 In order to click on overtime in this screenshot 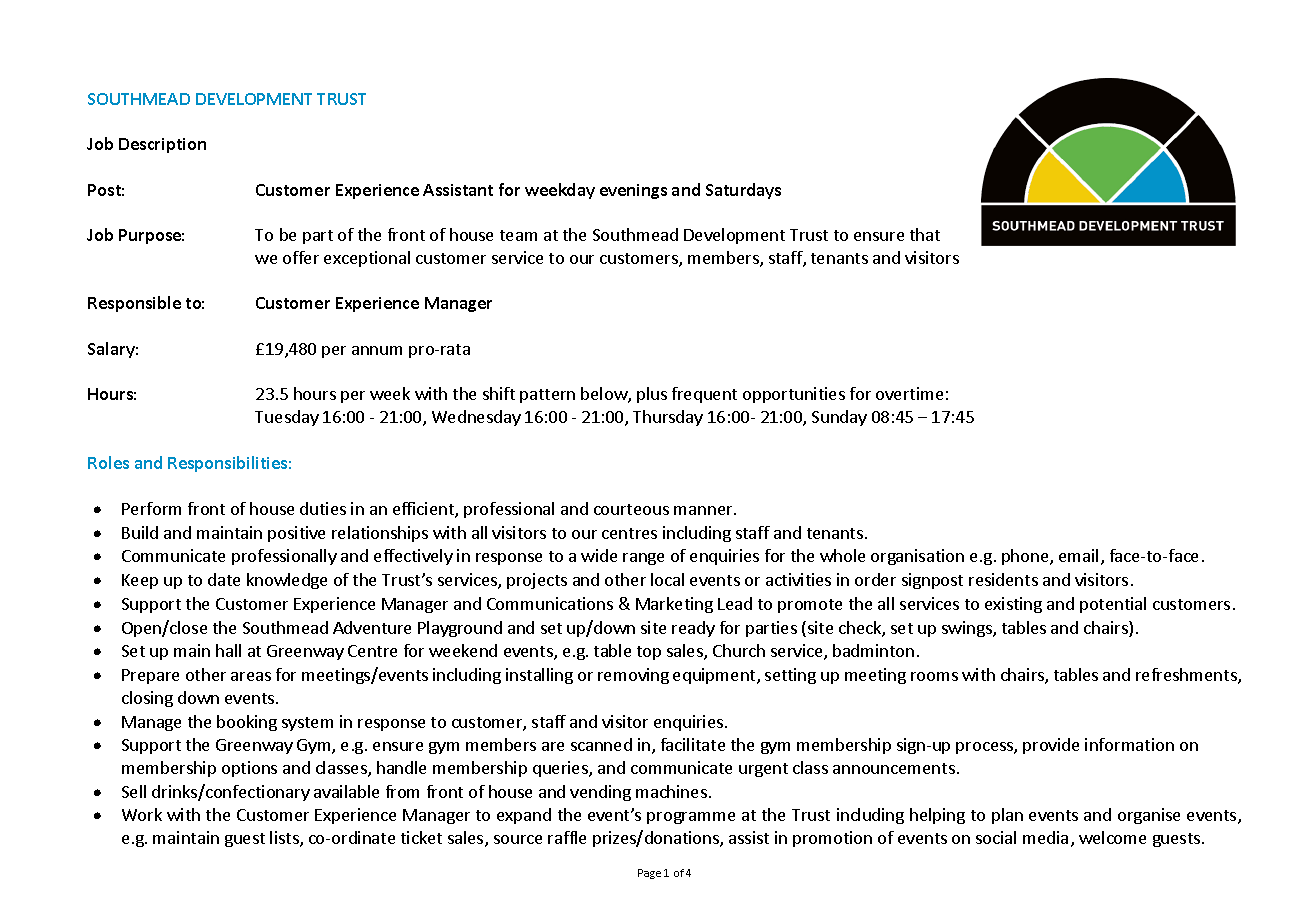, I will do `click(909, 393)`.
